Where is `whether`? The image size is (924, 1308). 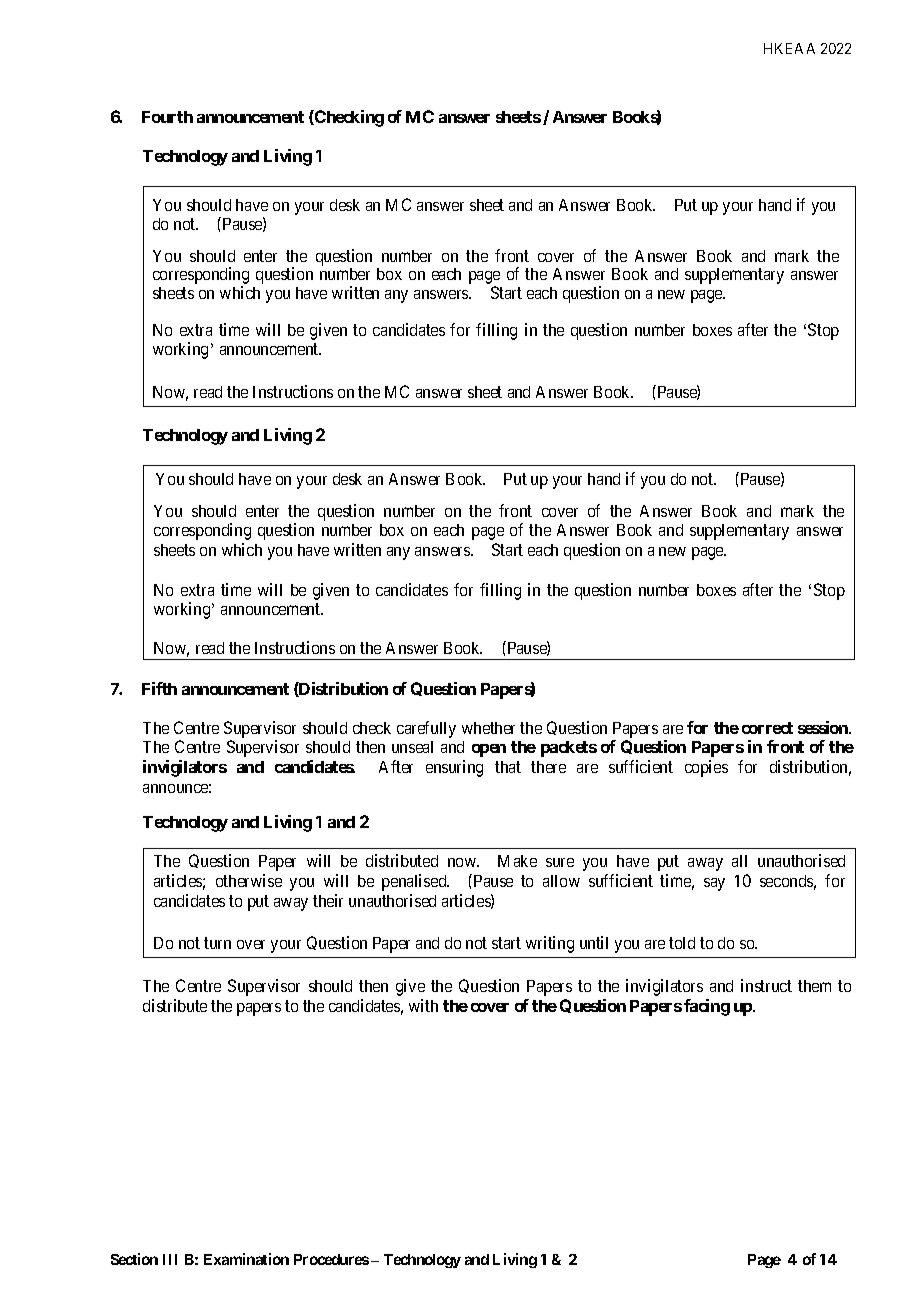
whether is located at coordinates (488, 728).
